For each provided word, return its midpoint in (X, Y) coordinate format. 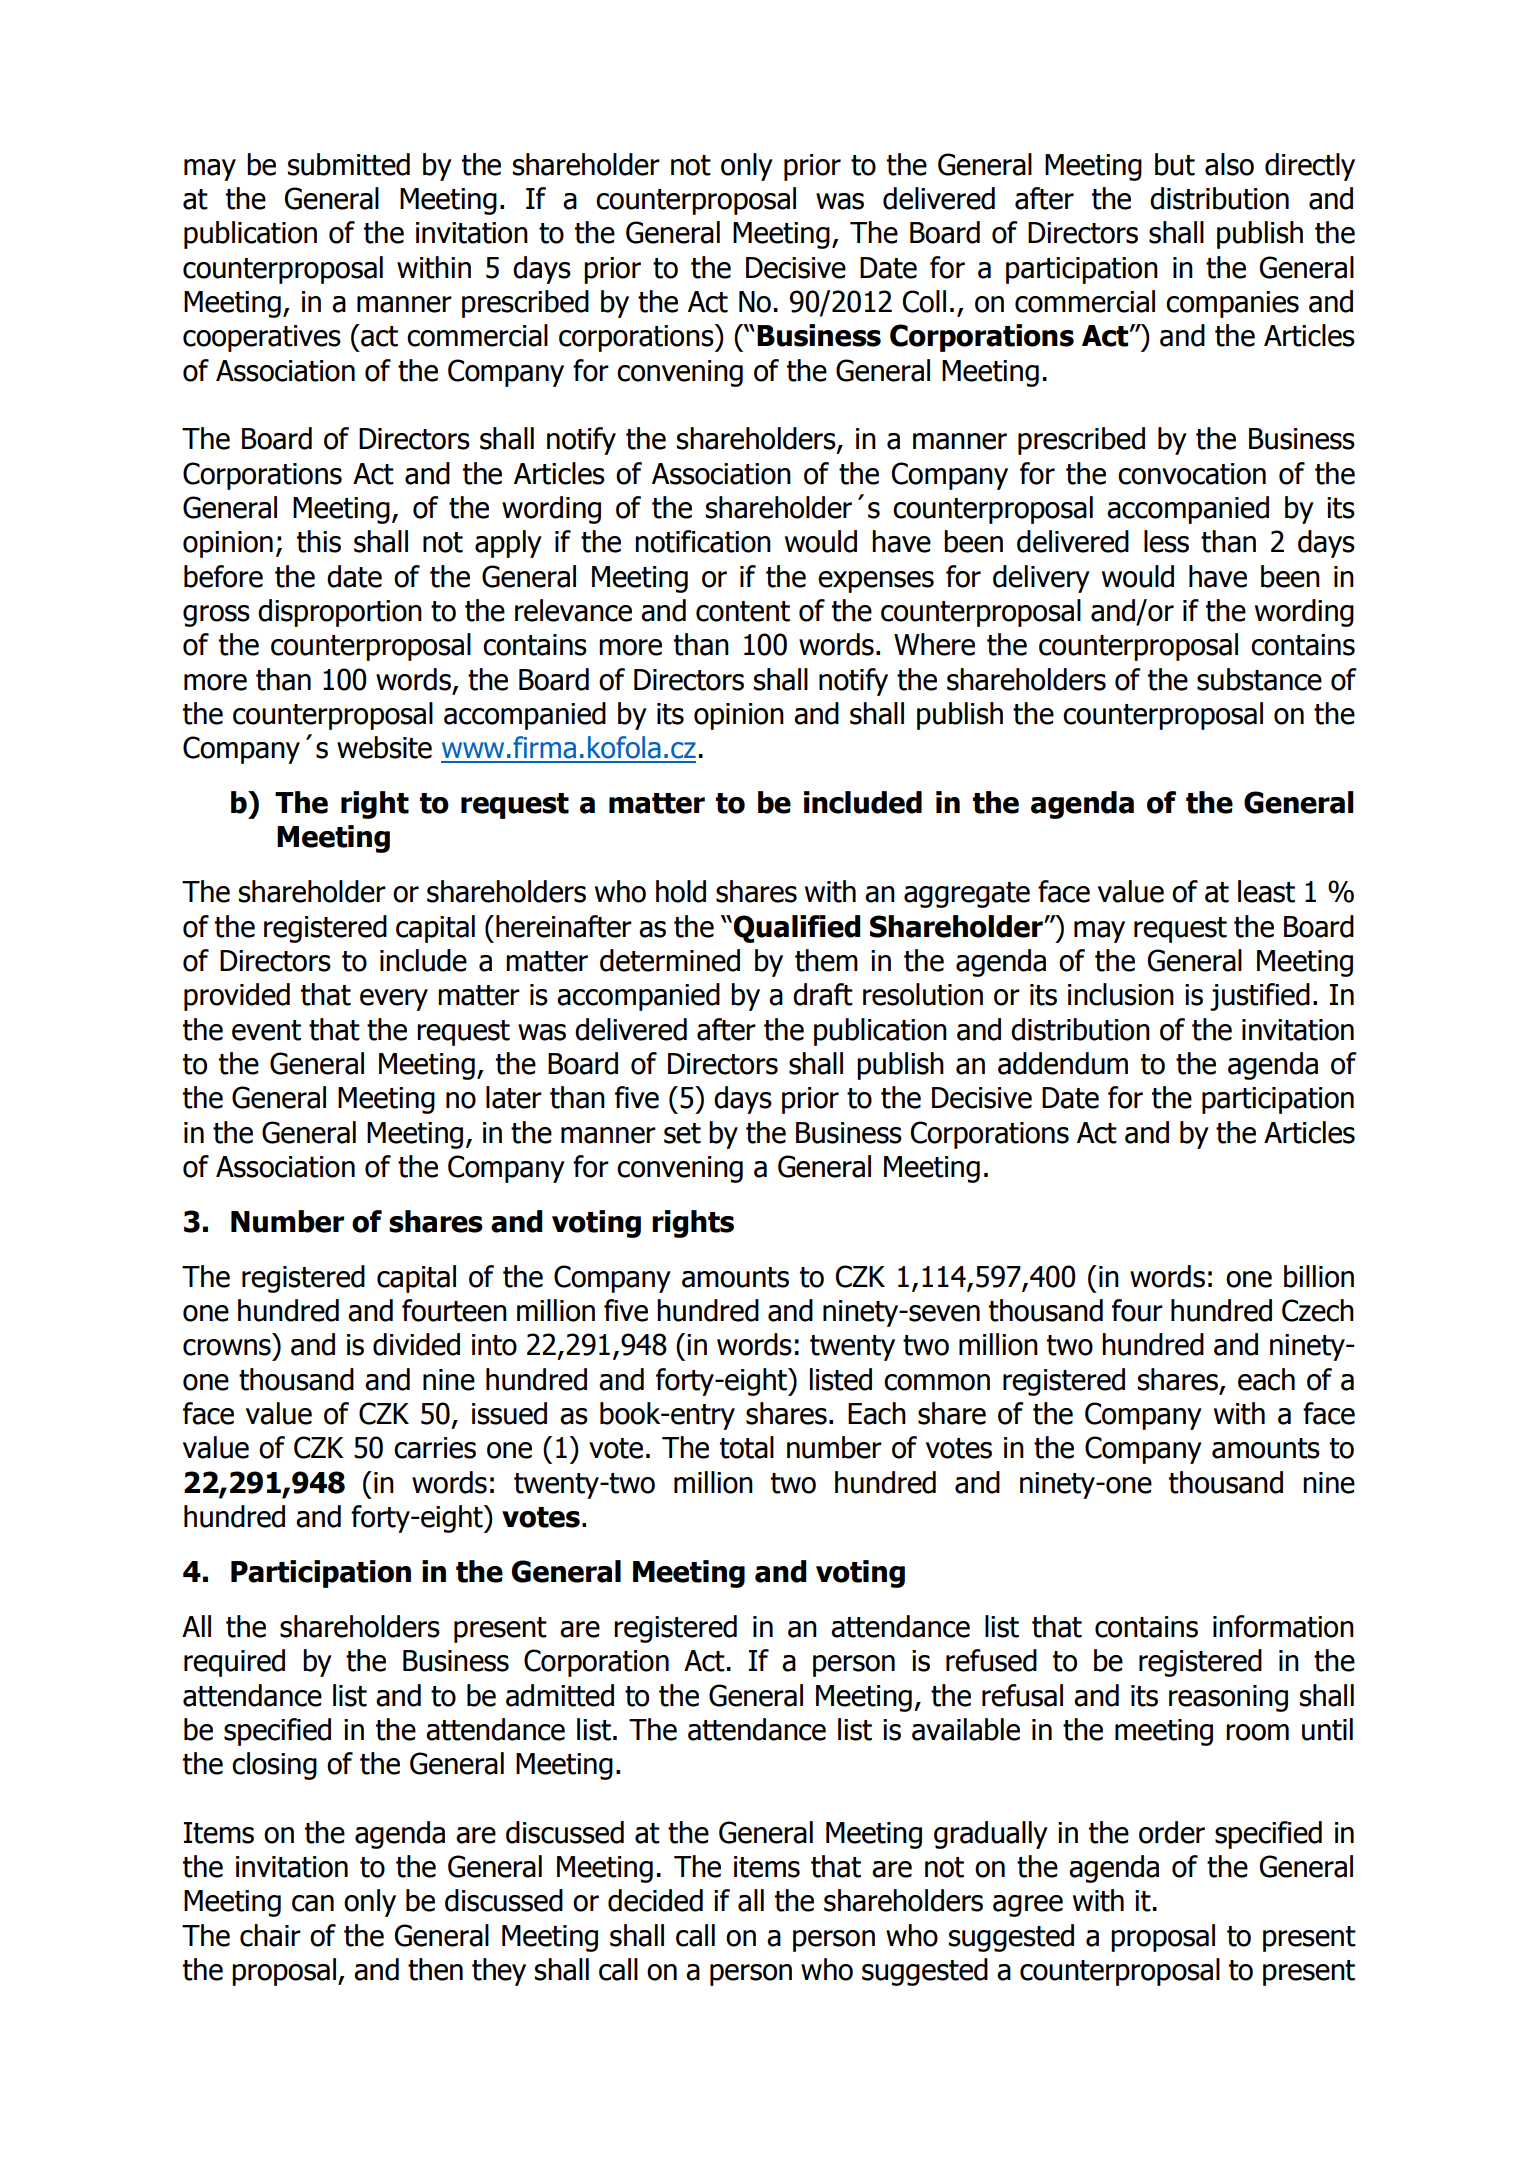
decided (655, 1900)
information (1283, 1626)
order (1172, 1832)
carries (435, 1448)
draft (823, 994)
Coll (924, 301)
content (743, 611)
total (747, 1447)
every (394, 1000)
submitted (349, 164)
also (1229, 164)
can (313, 1903)
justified (1260, 997)
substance (1259, 679)
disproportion (340, 613)
